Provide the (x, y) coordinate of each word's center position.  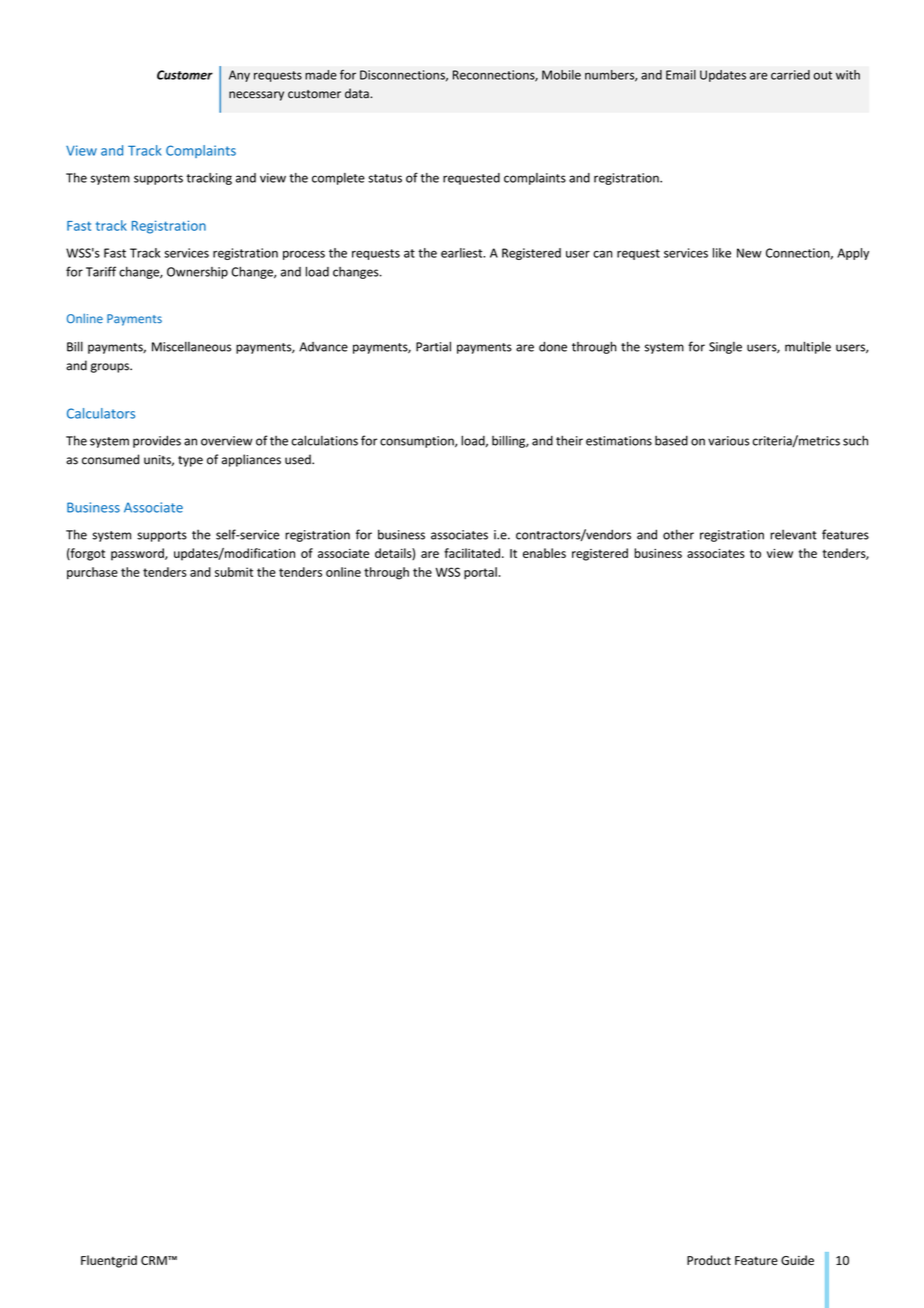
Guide (797, 1260)
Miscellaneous (191, 346)
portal (480, 573)
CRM (155, 1260)
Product (709, 1260)
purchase (92, 573)
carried (790, 75)
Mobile (561, 75)
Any (239, 76)
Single (725, 348)
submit (234, 572)
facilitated (472, 553)
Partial (433, 346)
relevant (793, 534)
